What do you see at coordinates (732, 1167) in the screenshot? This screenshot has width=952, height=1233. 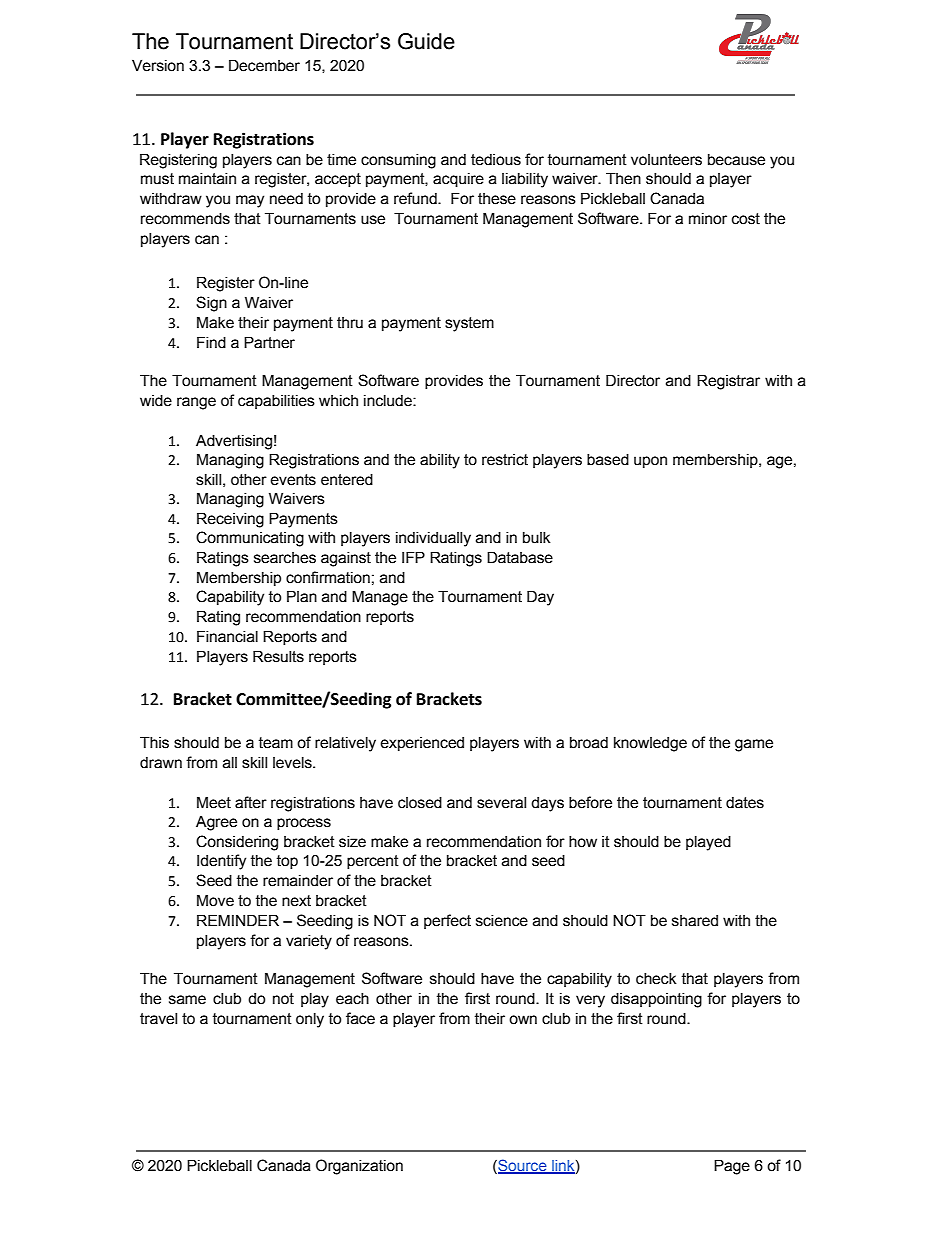 I see `Page` at bounding box center [732, 1167].
